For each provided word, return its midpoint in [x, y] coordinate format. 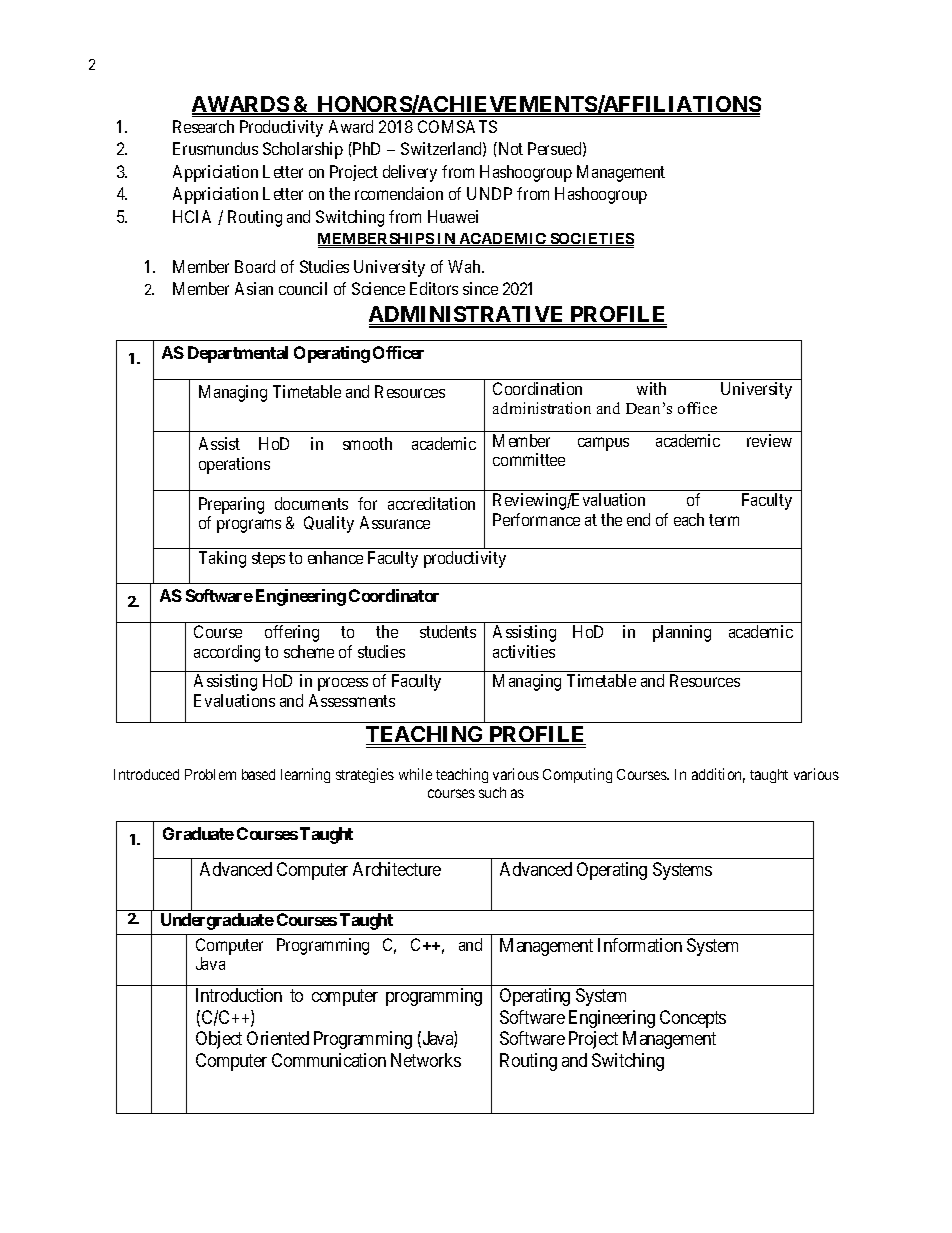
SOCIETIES [591, 240]
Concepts [693, 1019]
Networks [426, 1060]
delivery [410, 173]
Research [203, 126]
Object [219, 1040]
